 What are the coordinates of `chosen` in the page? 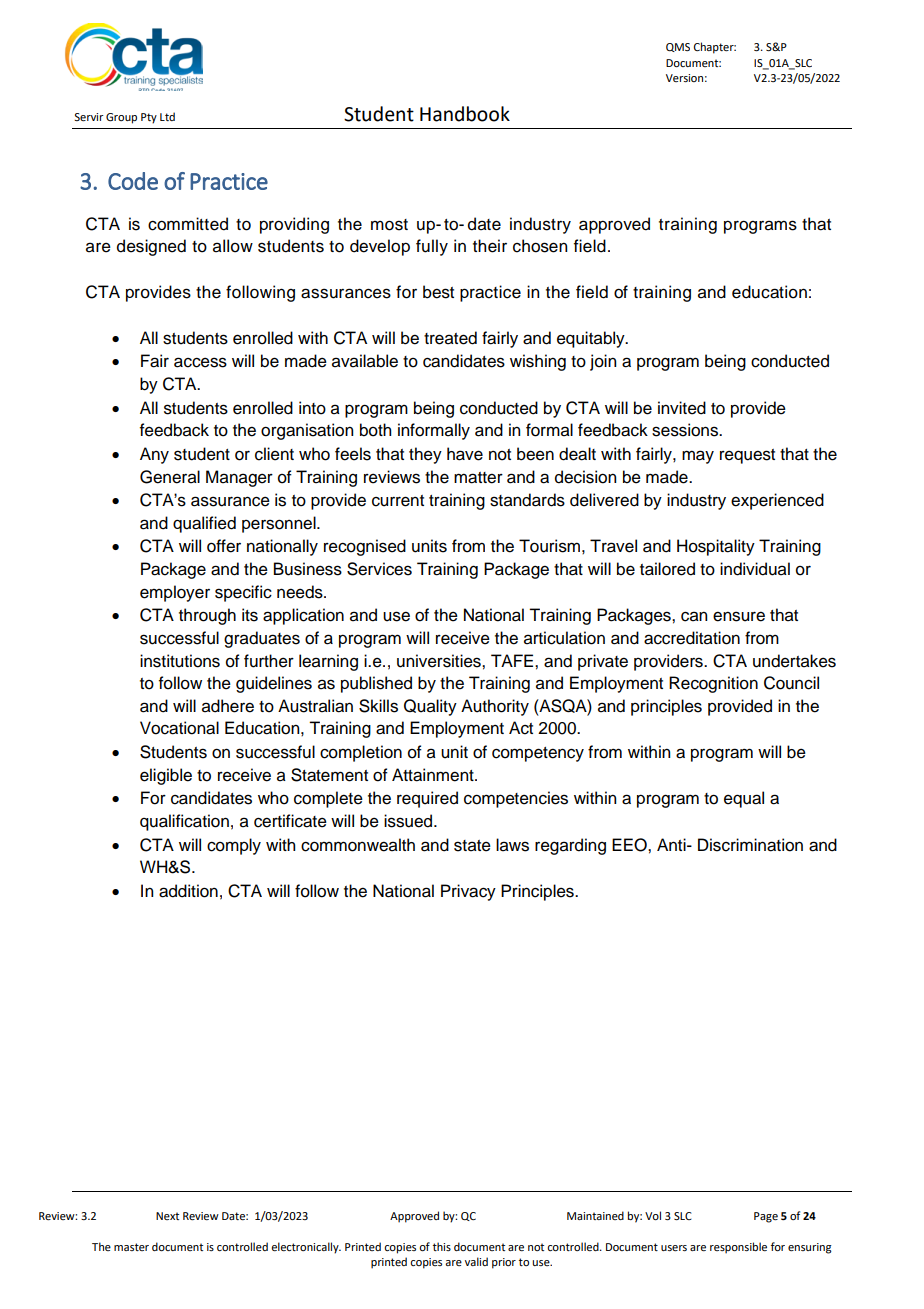 It's located at (540, 246).
